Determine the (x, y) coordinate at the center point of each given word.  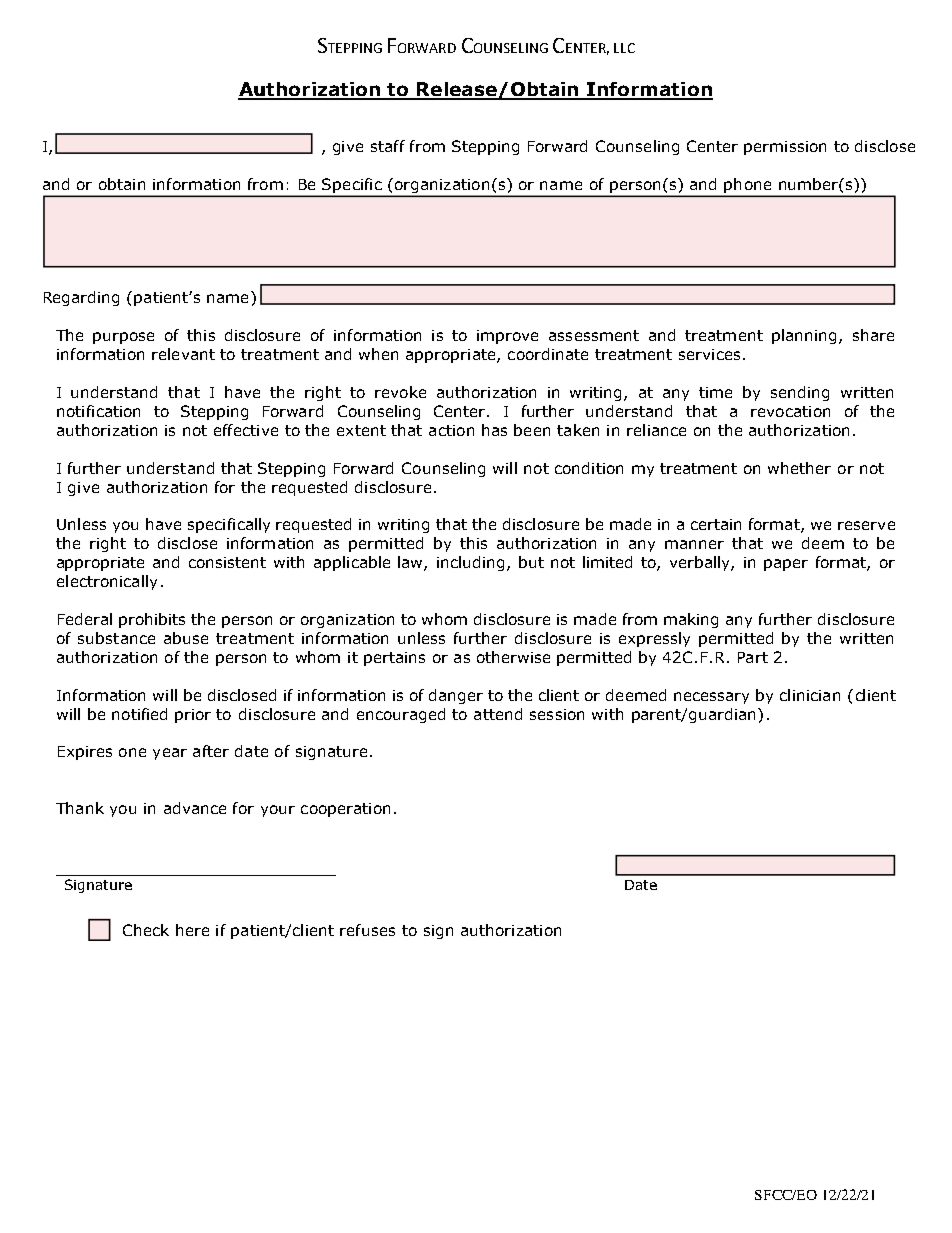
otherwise (513, 657)
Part (753, 657)
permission (785, 148)
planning (804, 336)
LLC (624, 48)
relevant (183, 354)
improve (507, 337)
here (192, 930)
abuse (186, 638)
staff (388, 146)
